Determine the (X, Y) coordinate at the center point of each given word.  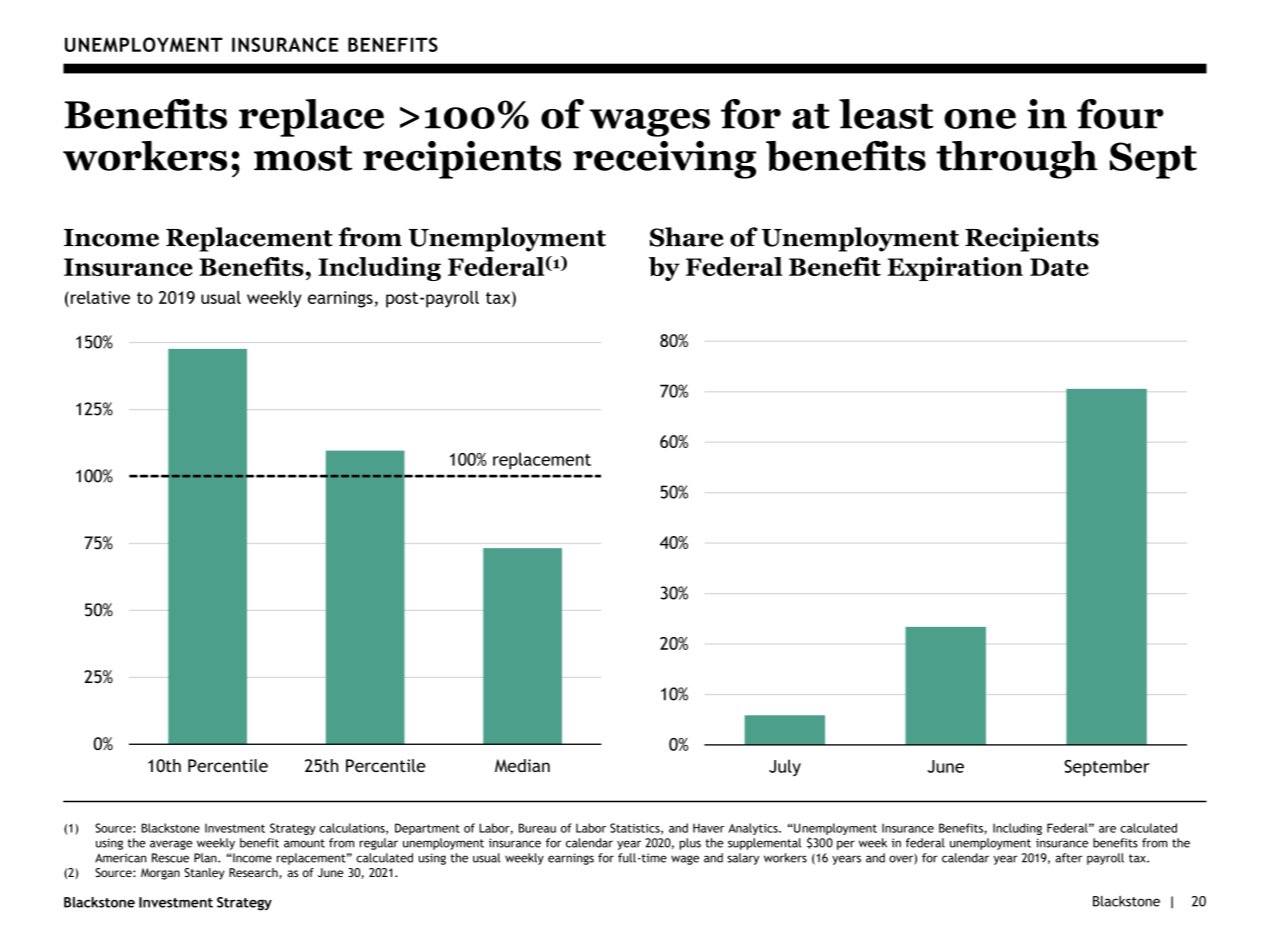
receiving (664, 160)
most (303, 158)
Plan (206, 858)
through (1017, 160)
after (1068, 858)
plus (690, 844)
